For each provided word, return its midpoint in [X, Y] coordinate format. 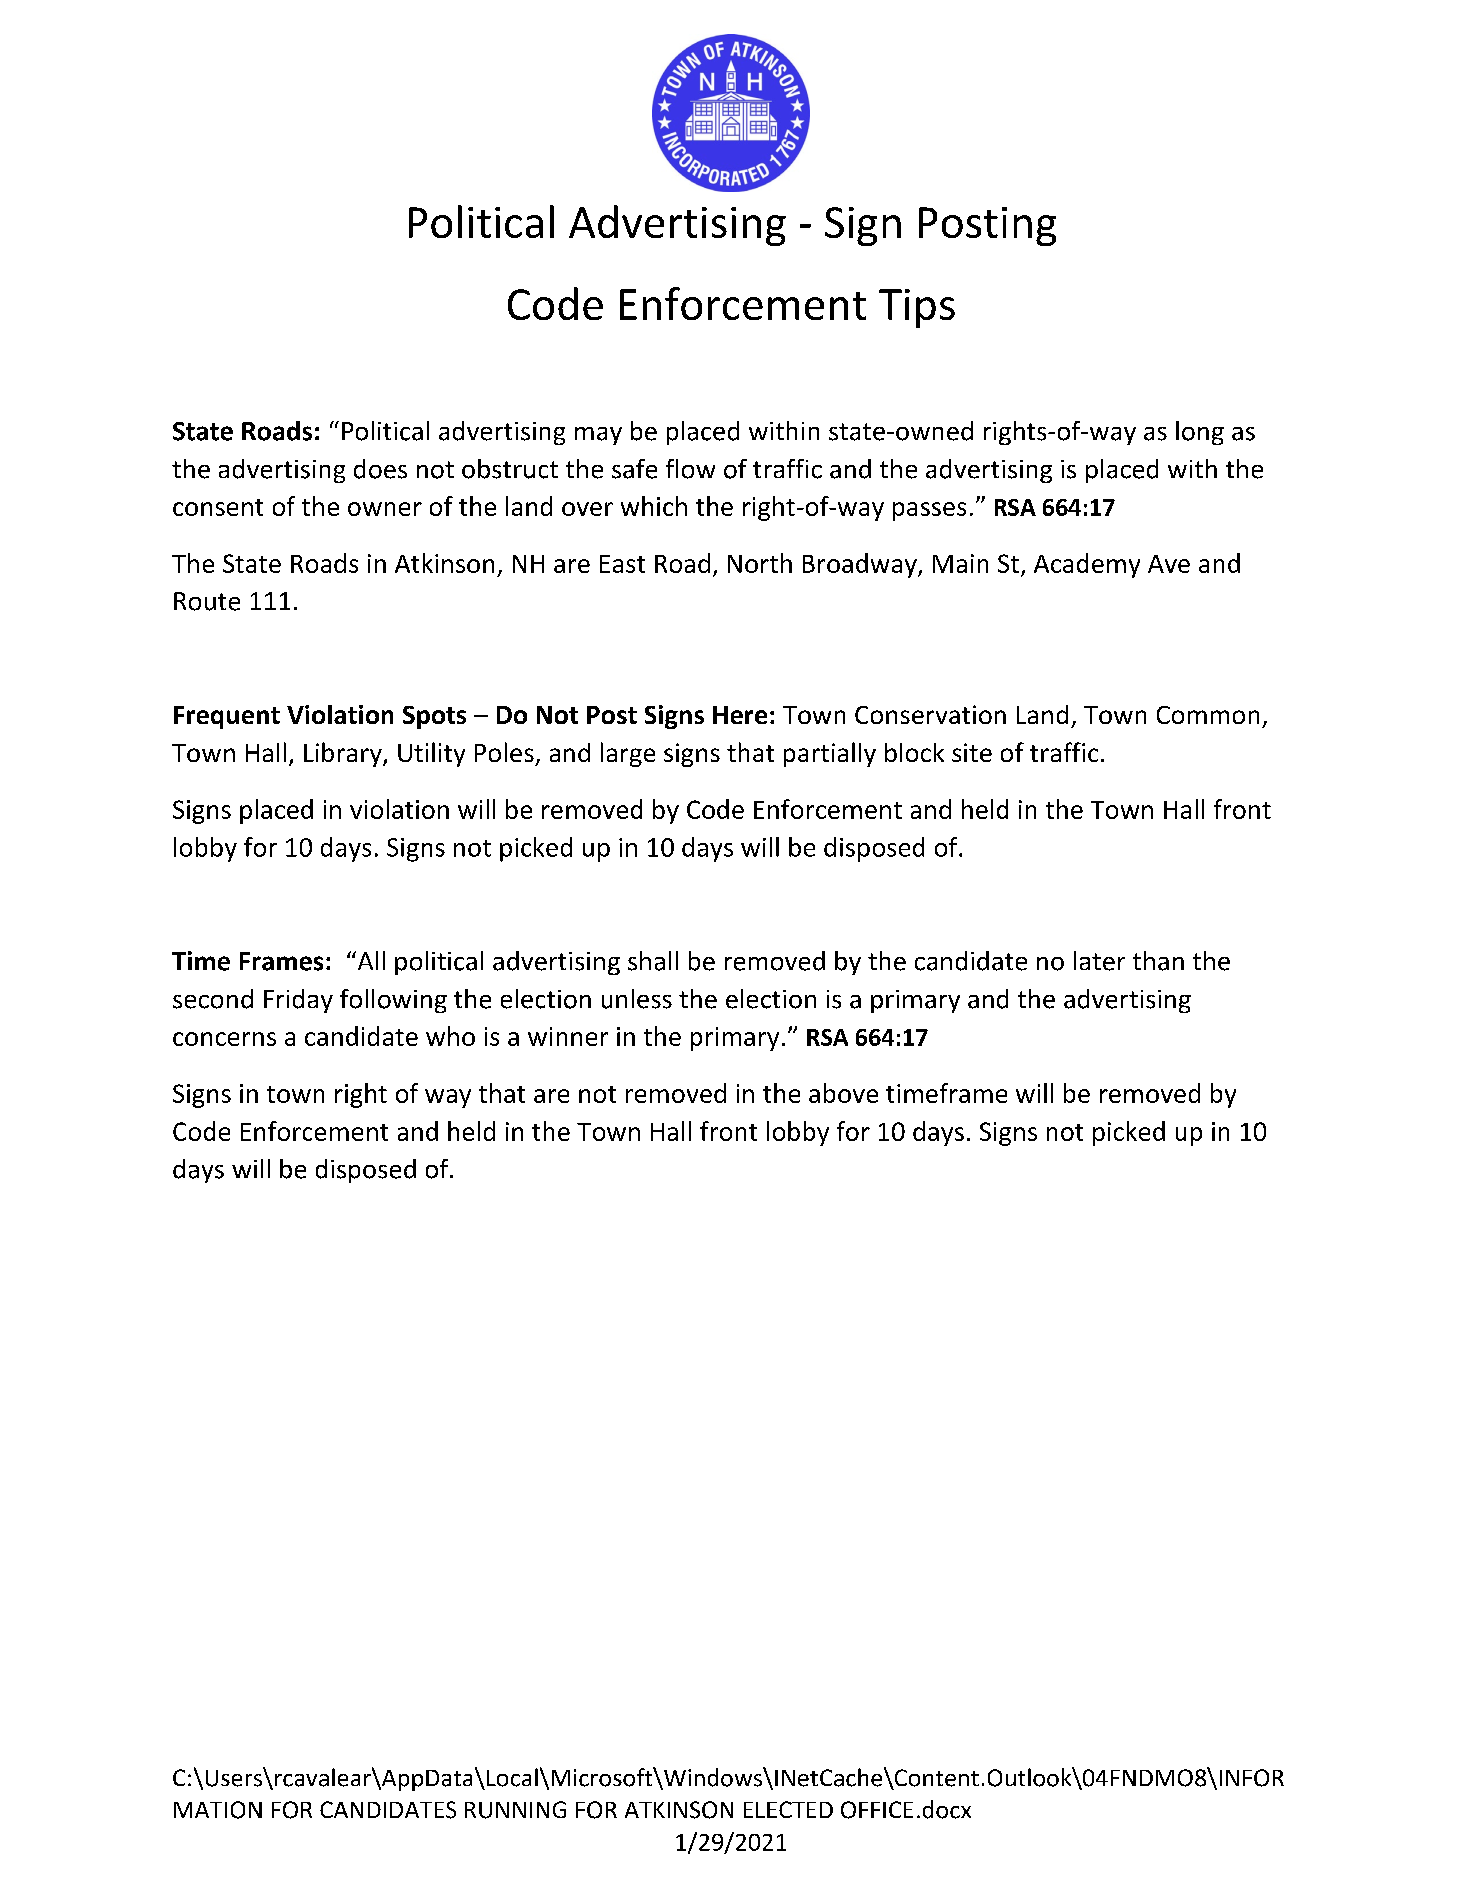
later [1099, 961]
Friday [298, 1001]
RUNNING [515, 1810]
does [380, 469]
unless [637, 999]
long [1200, 433]
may [598, 436]
